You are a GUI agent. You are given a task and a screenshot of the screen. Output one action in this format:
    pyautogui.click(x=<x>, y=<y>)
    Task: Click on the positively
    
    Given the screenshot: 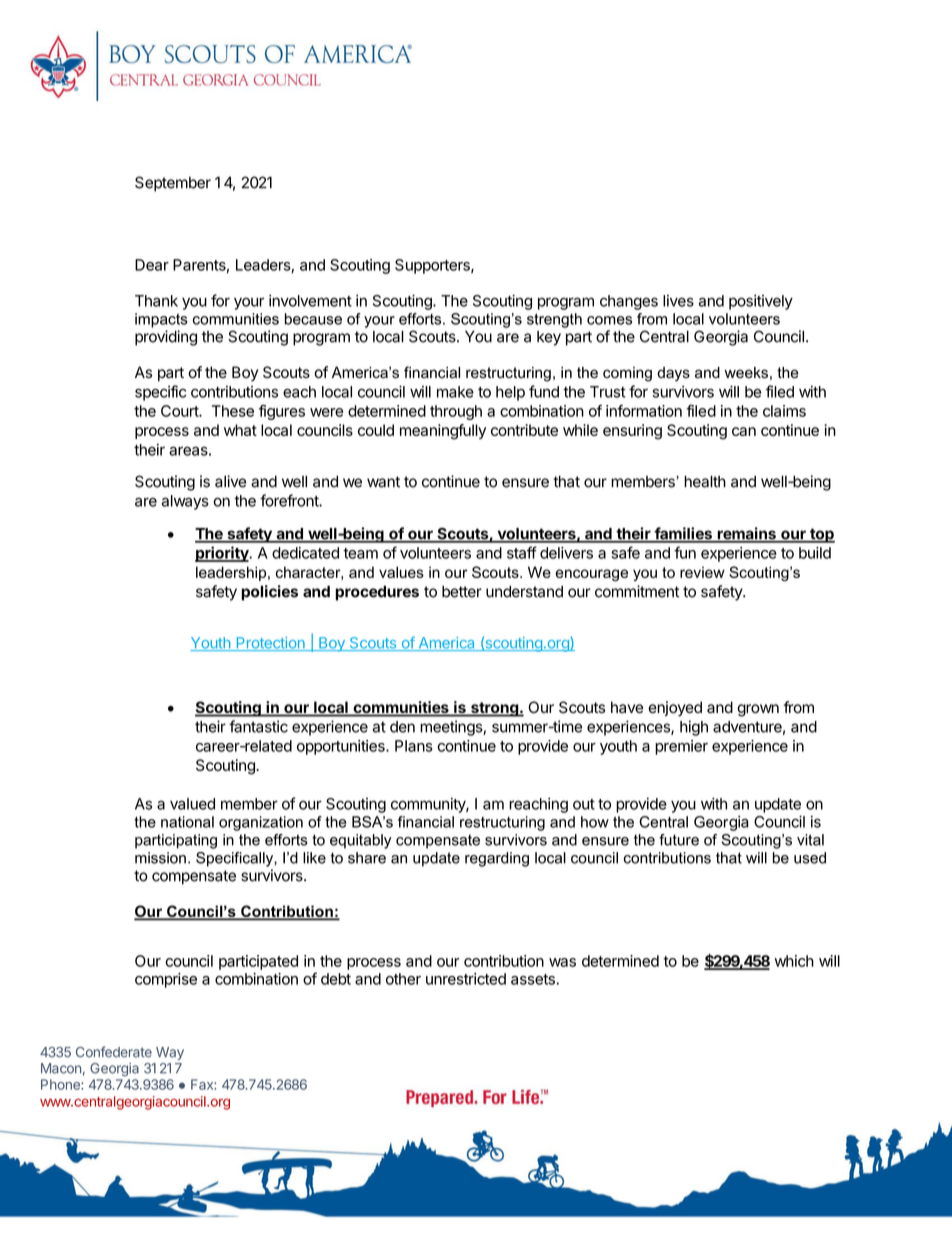 What is the action you would take?
    pyautogui.click(x=761, y=302)
